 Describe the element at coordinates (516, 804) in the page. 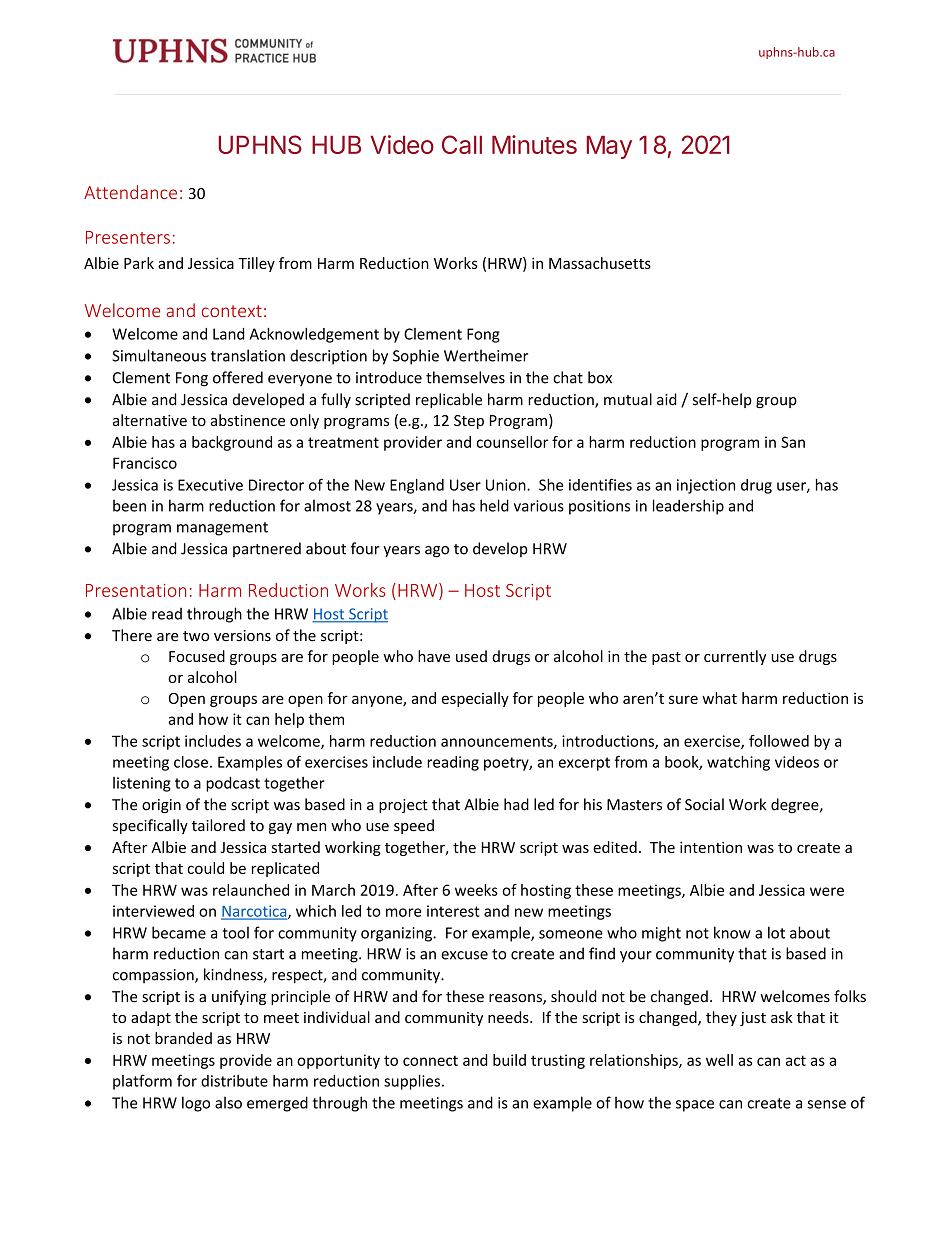

I see `had` at that location.
